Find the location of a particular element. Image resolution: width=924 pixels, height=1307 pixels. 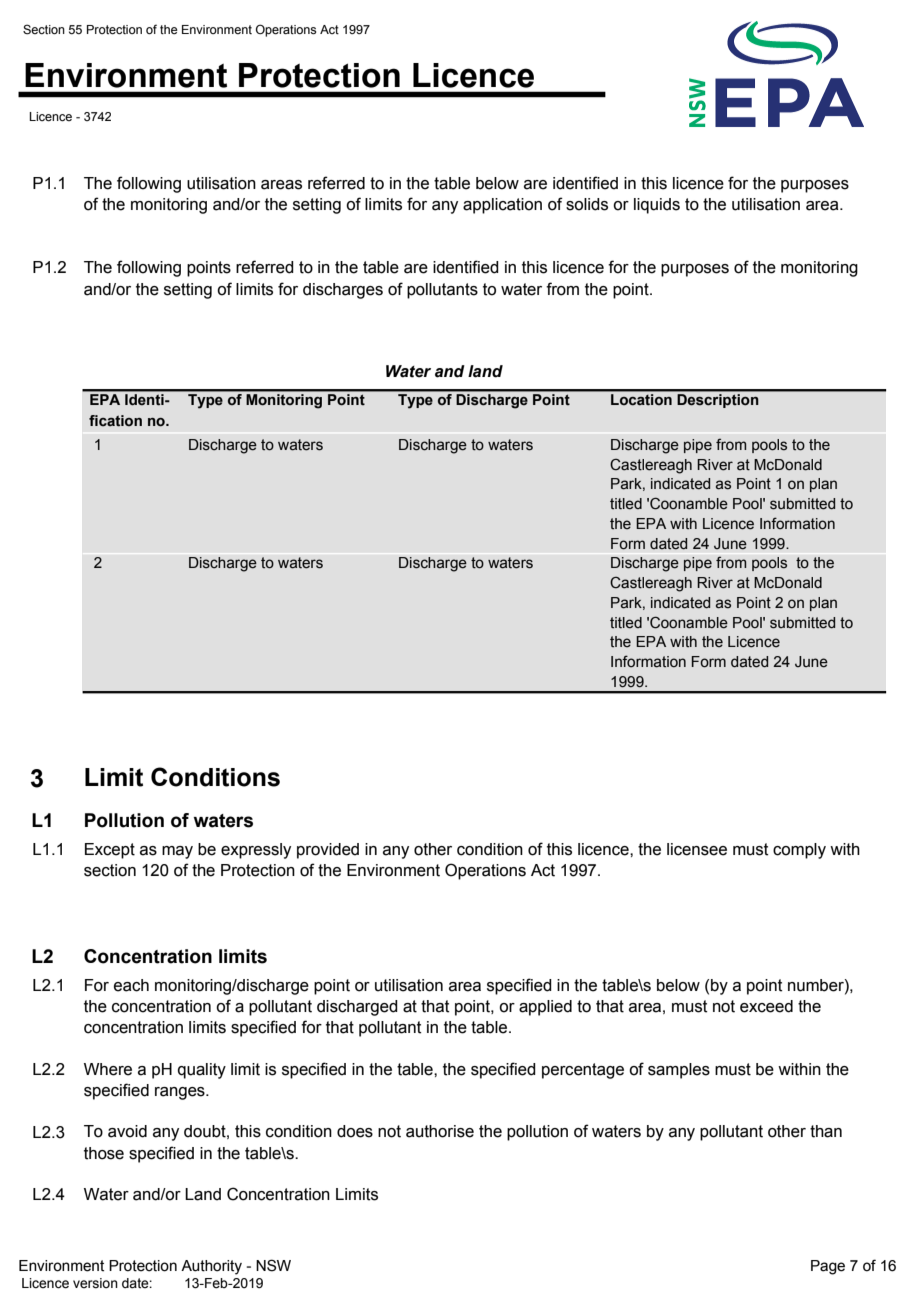

Page is located at coordinates (828, 1267).
